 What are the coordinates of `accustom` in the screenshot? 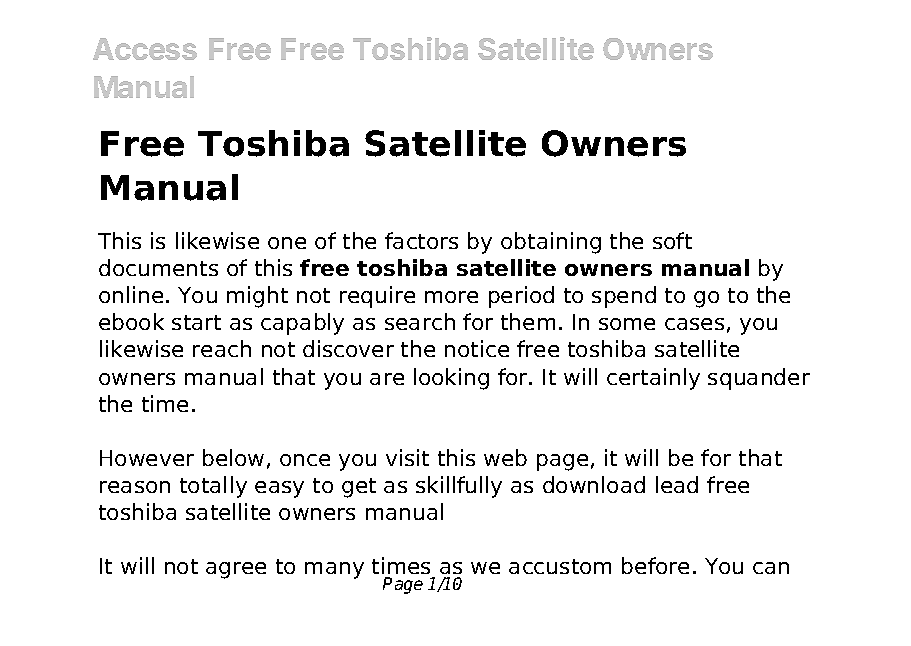 It's located at (560, 566).
